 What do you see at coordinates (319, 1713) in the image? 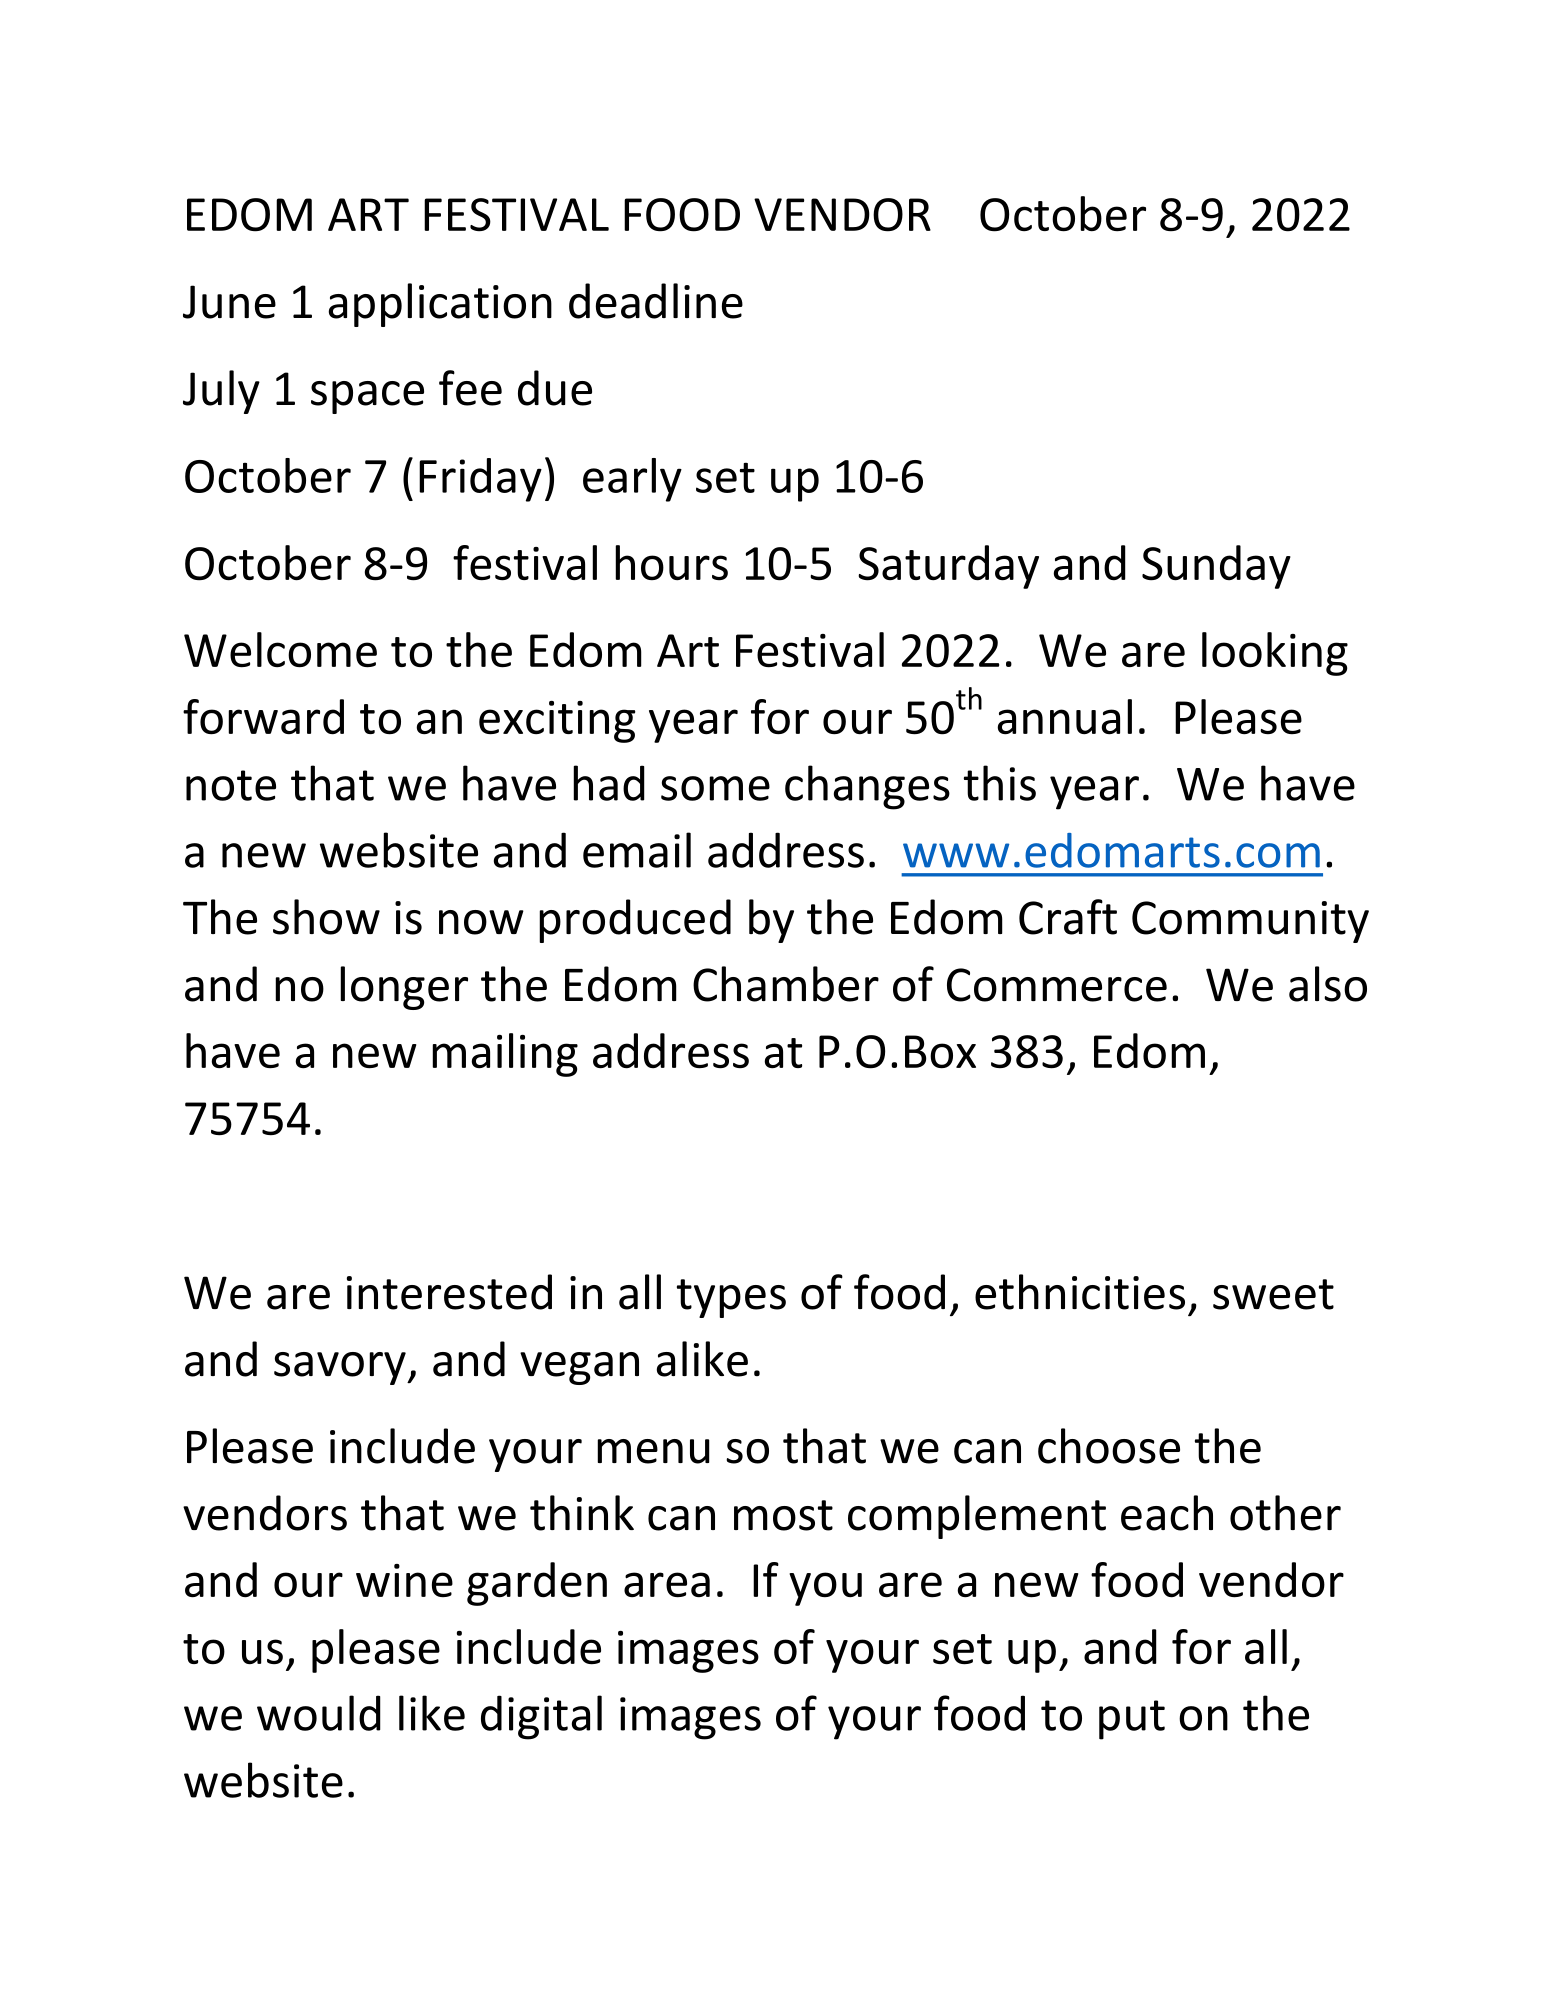
I see `would` at bounding box center [319, 1713].
